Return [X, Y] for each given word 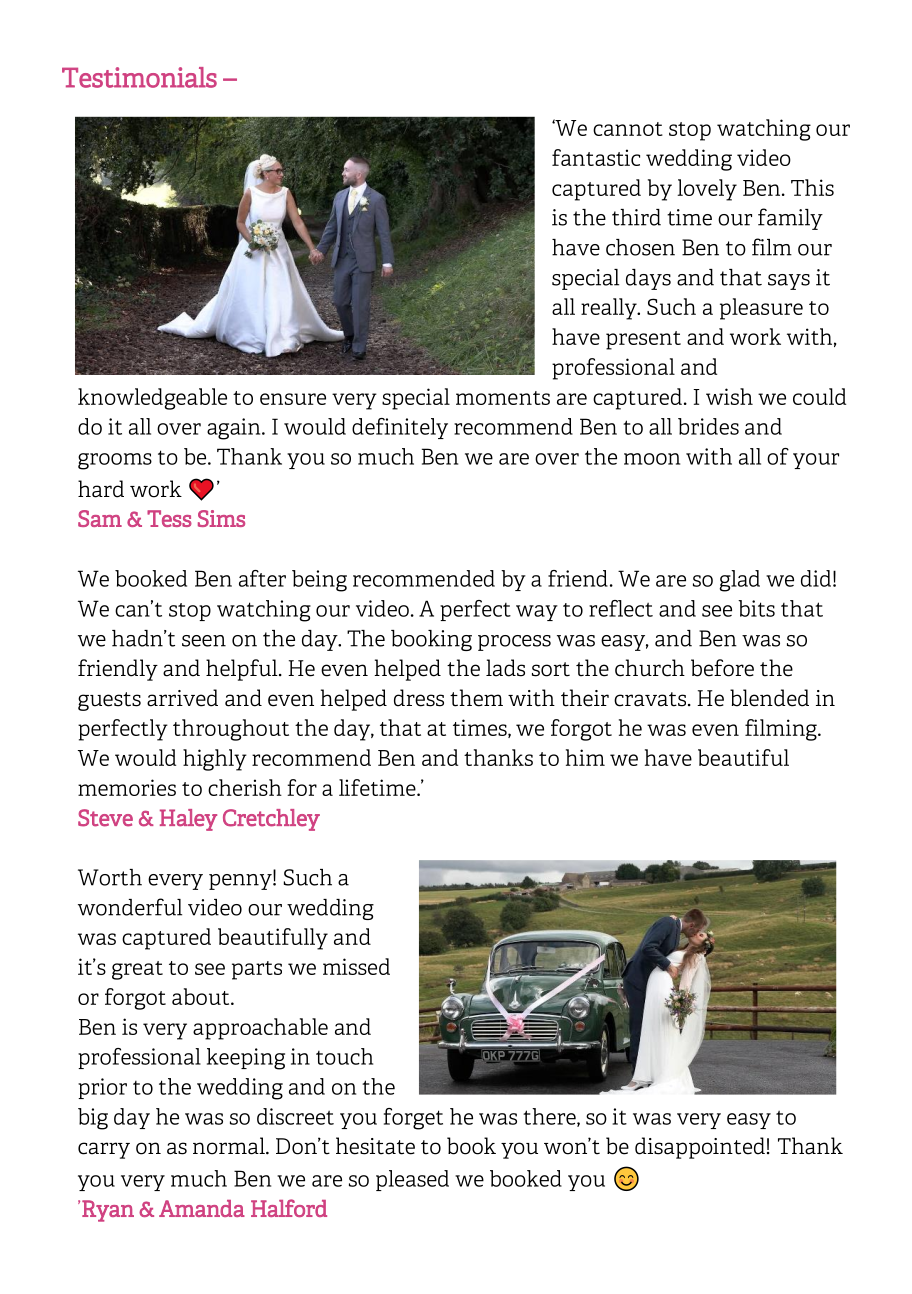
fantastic [596, 157]
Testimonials [139, 77]
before [722, 668]
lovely [707, 190]
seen [204, 641]
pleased [412, 1180]
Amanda [202, 1208]
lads [505, 668]
